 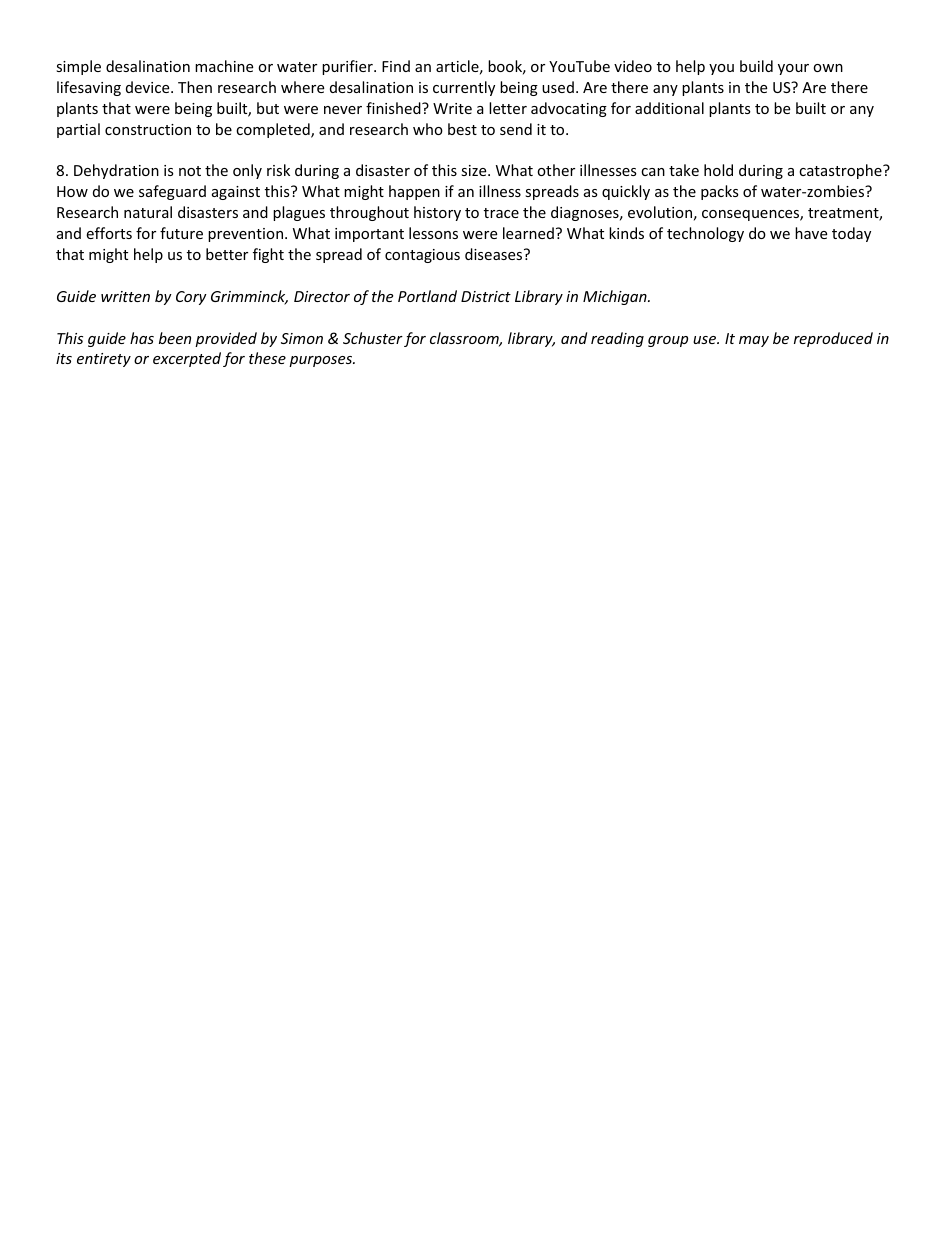 I want to click on currently, so click(x=464, y=88).
